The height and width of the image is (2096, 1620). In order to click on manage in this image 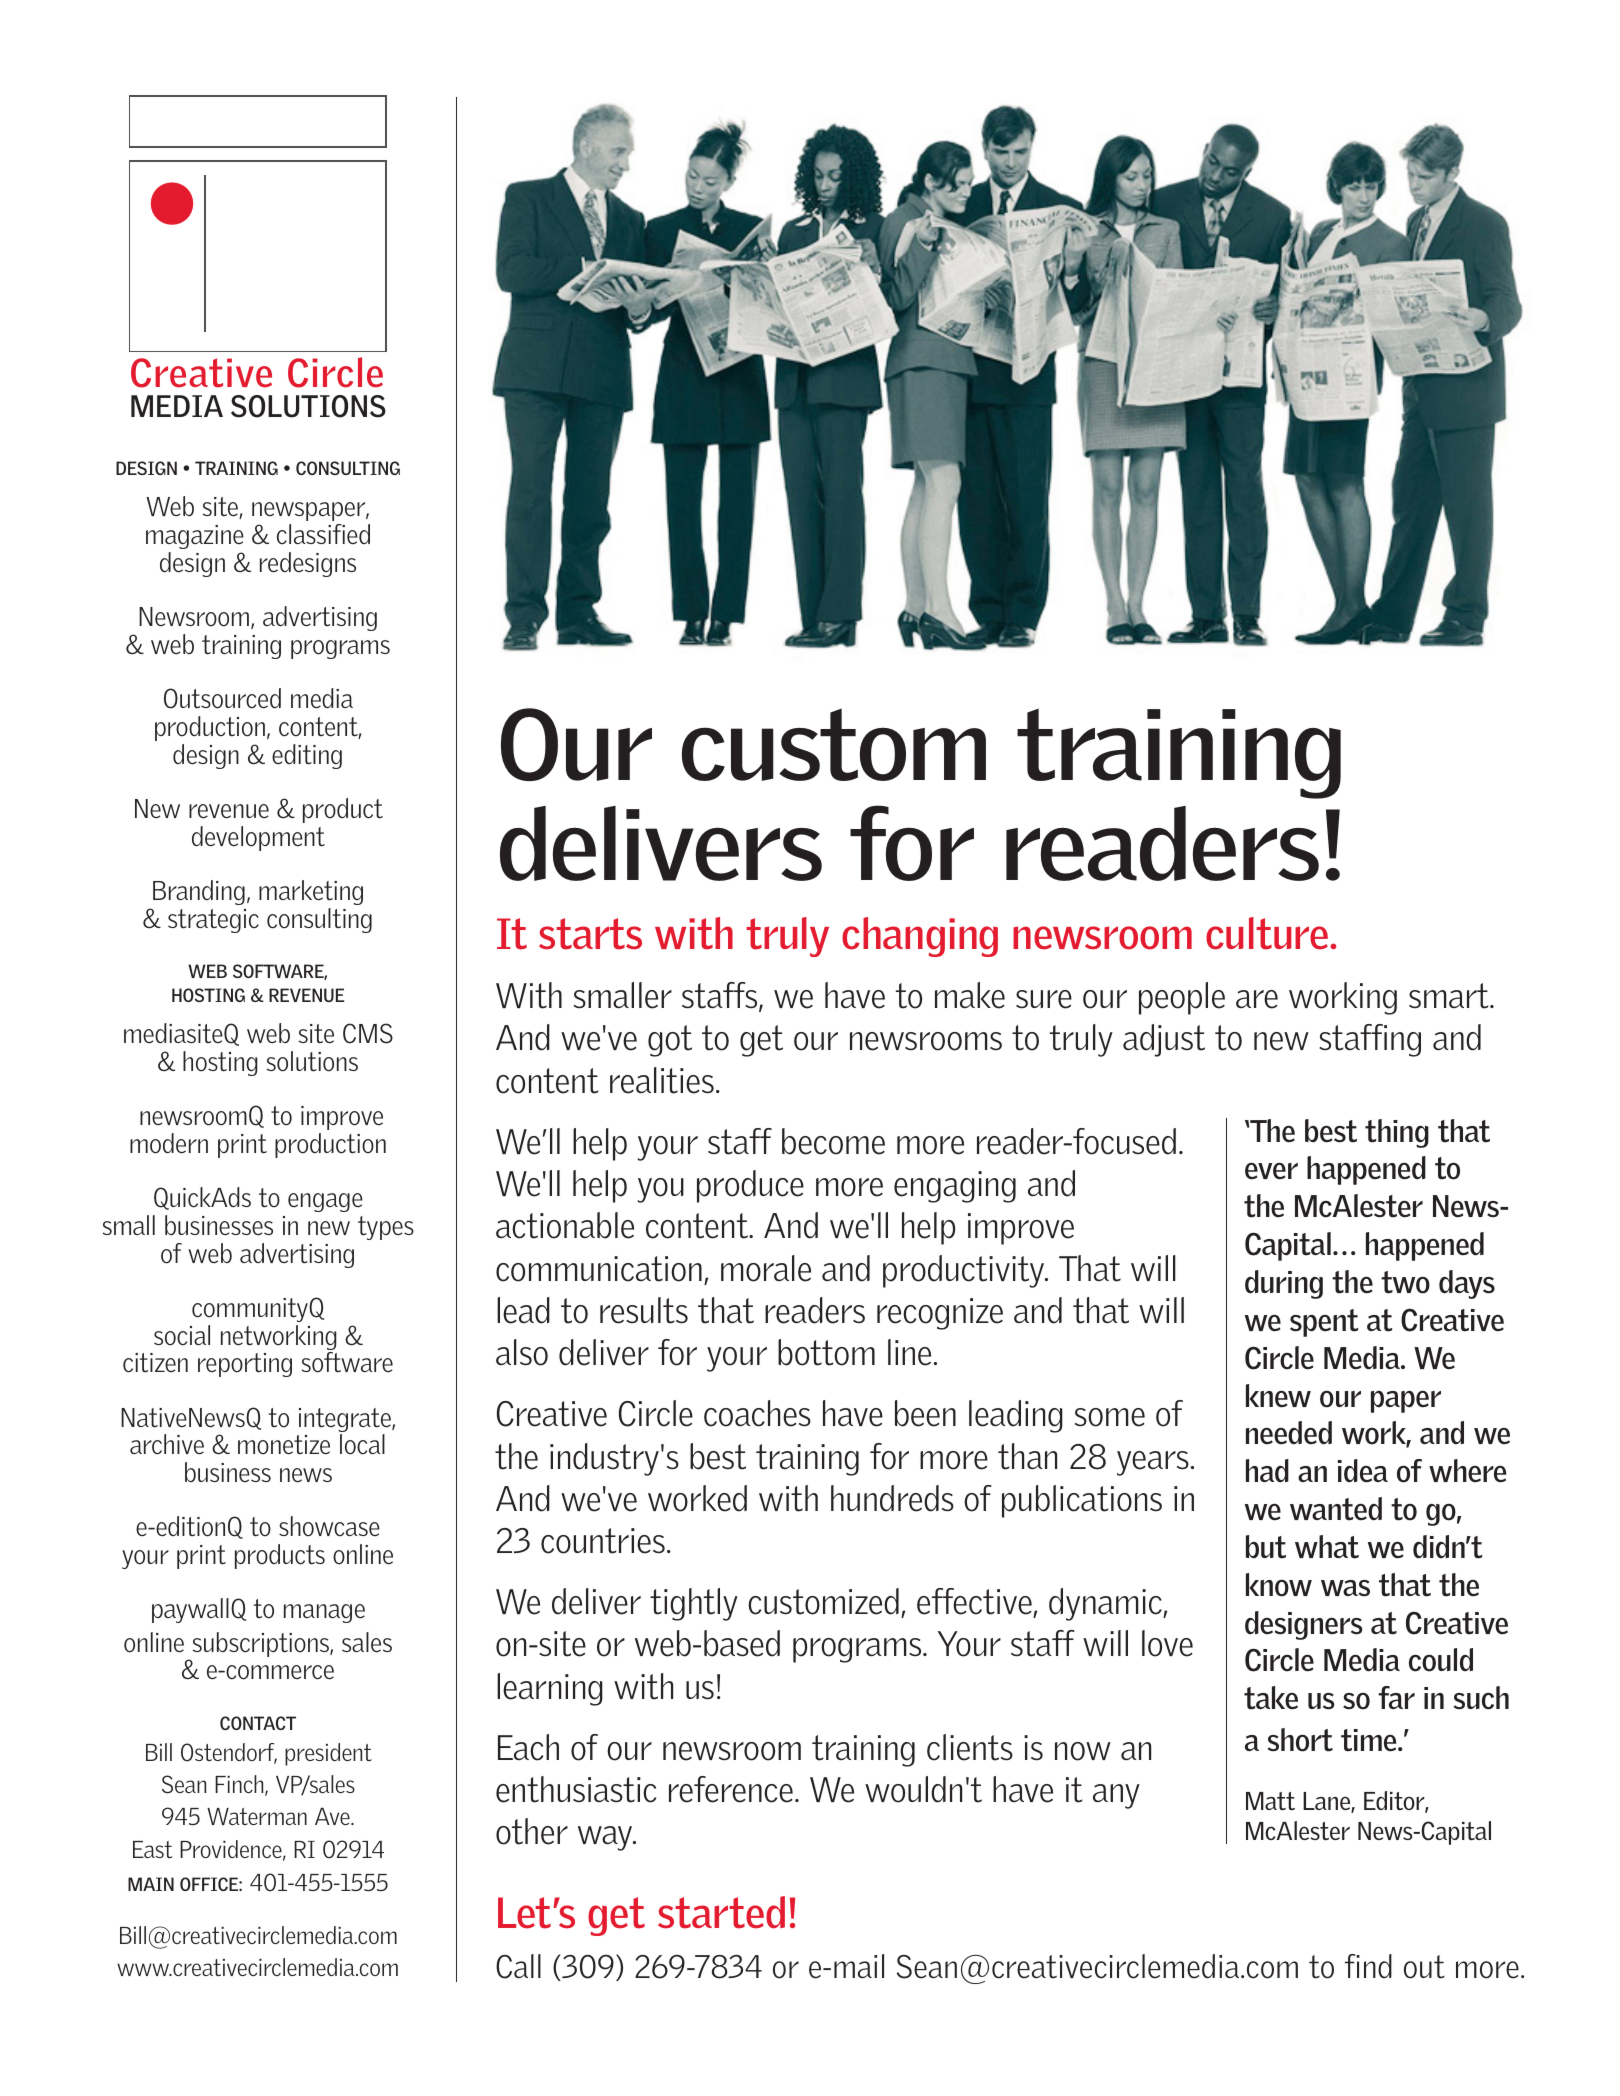, I will do `click(324, 1613)`.
